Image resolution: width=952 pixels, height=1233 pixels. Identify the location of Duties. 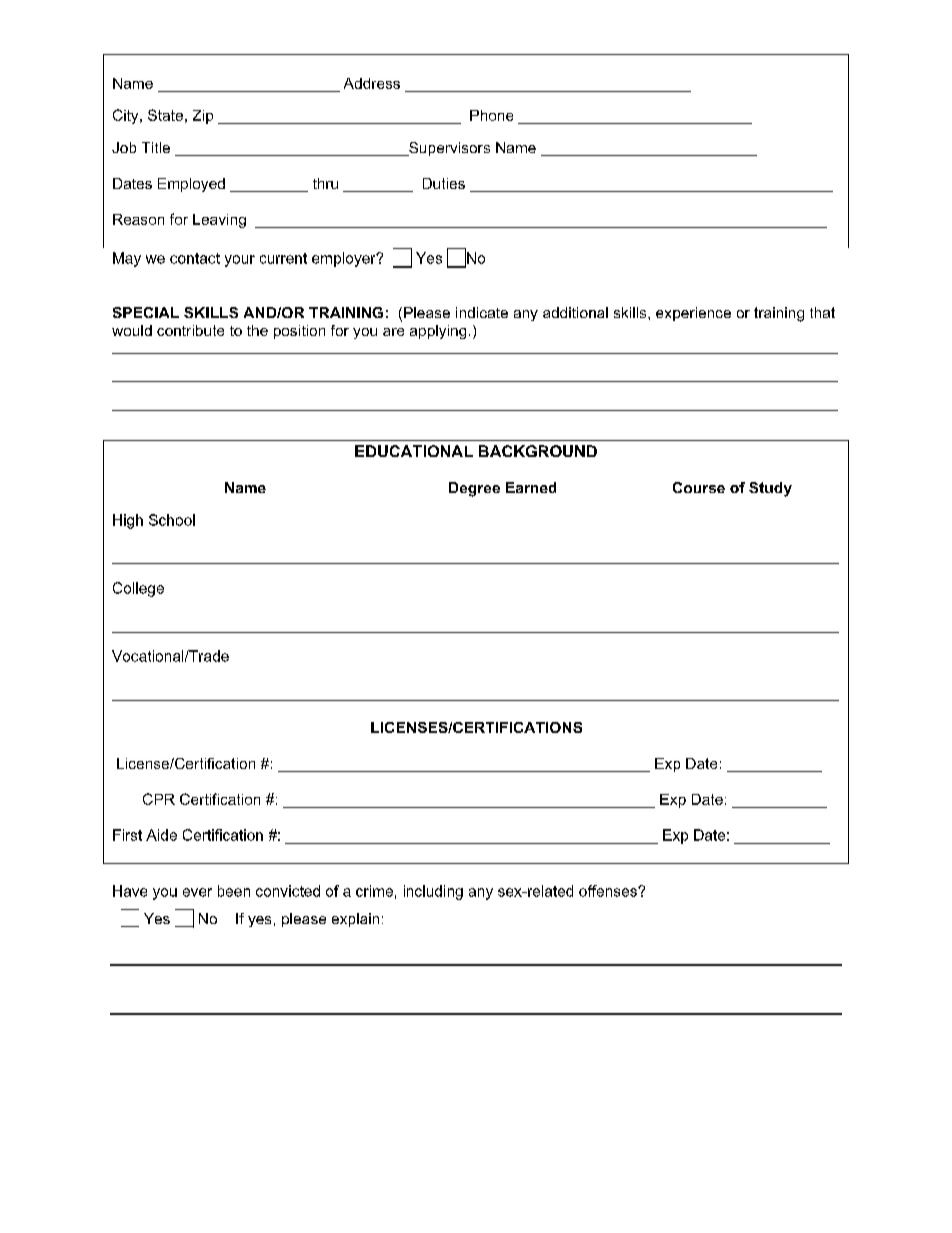
(444, 183).
